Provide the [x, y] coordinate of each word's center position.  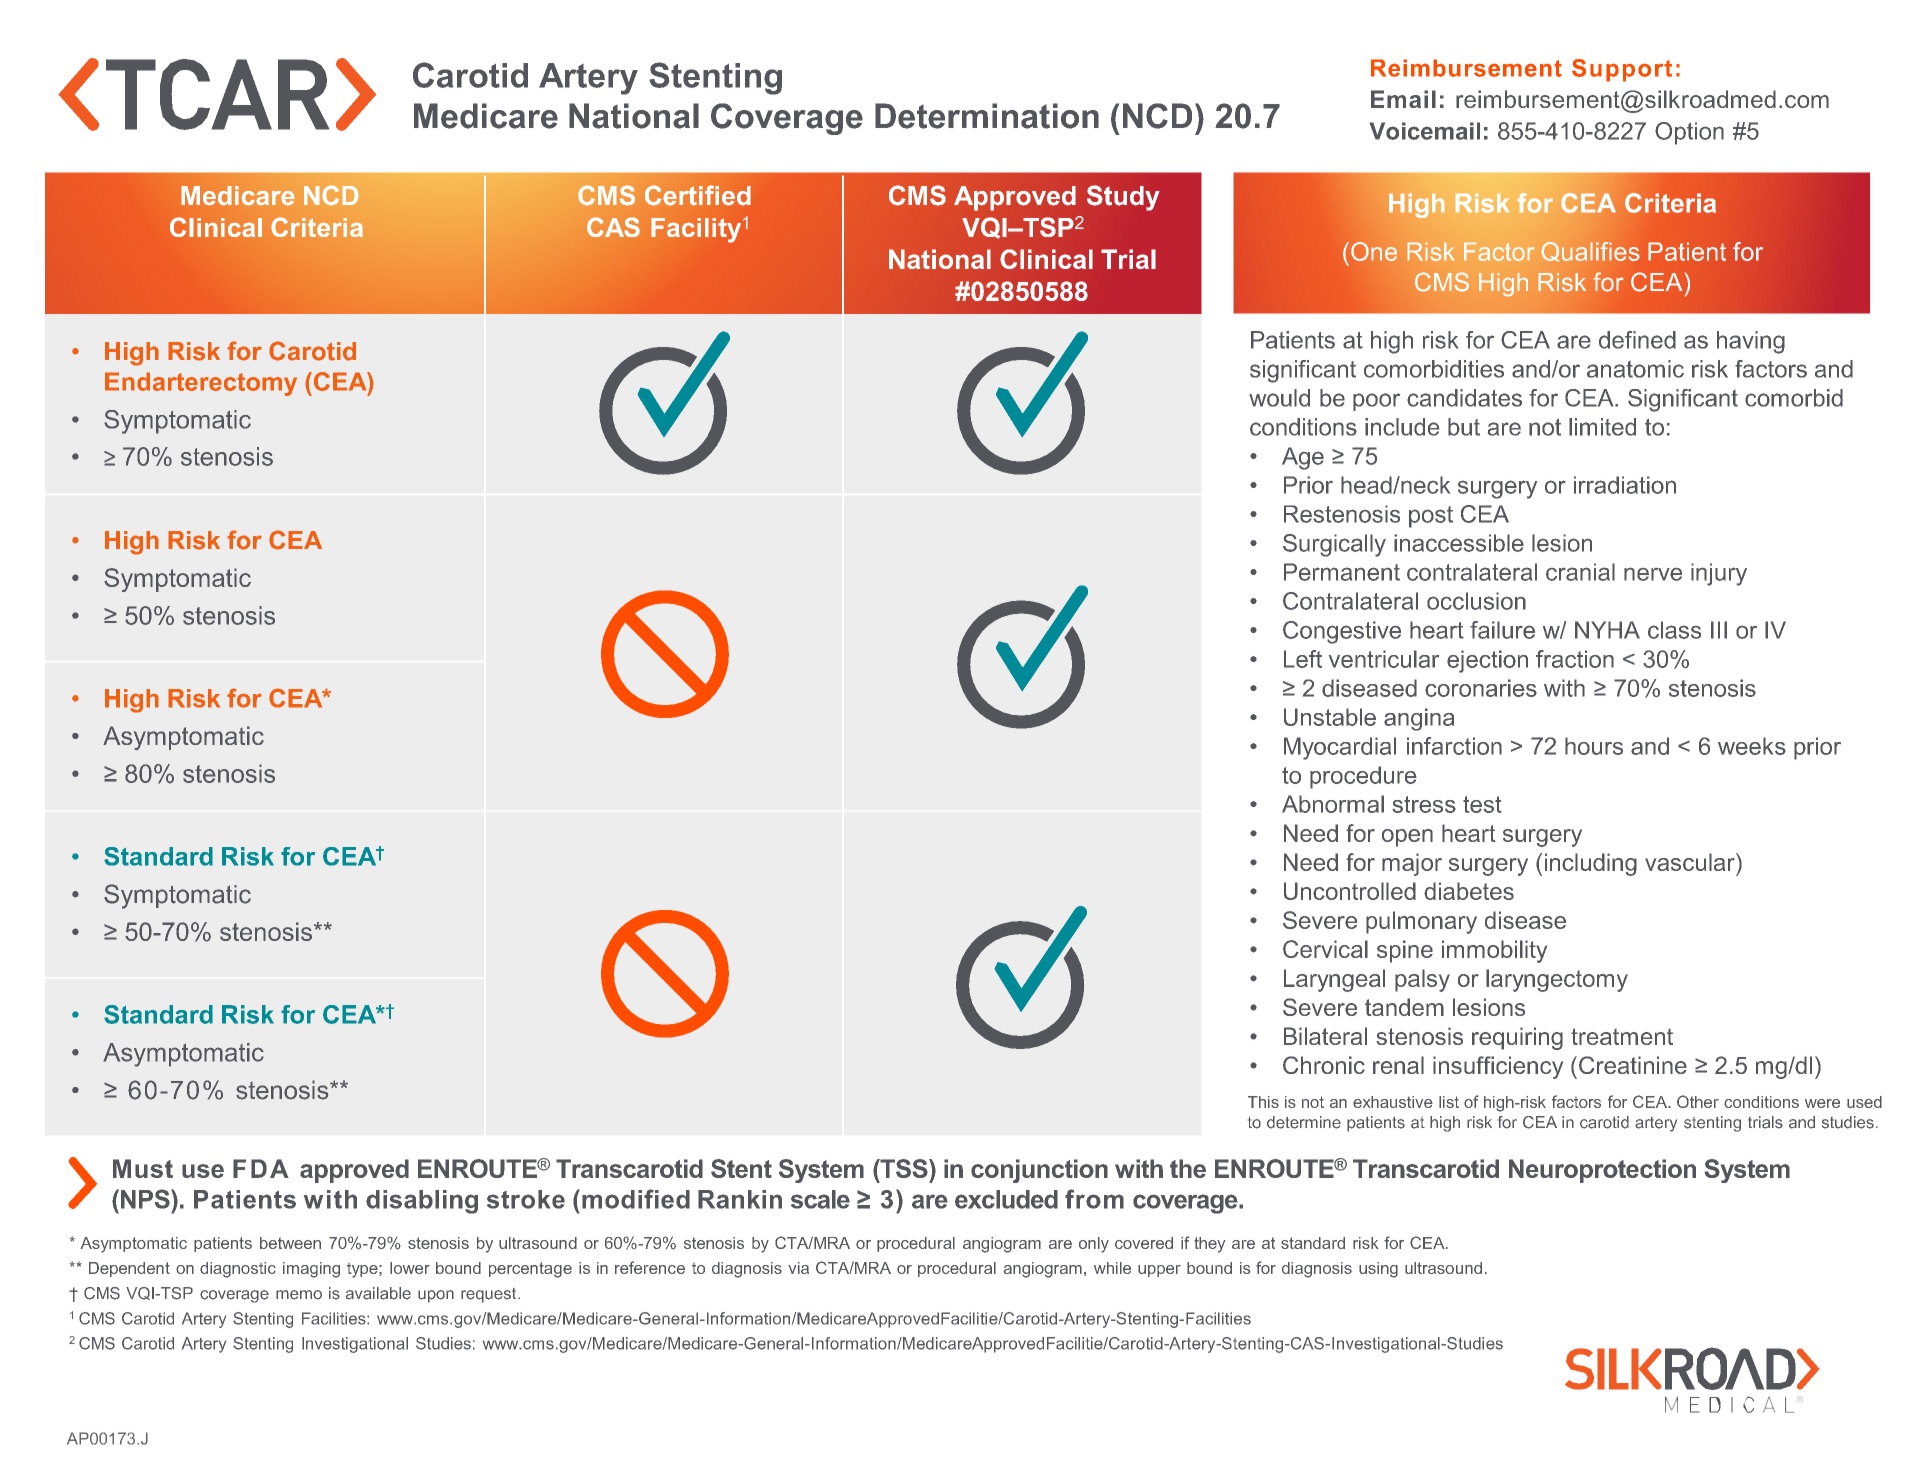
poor [1376, 402]
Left [1303, 659]
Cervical [1325, 949]
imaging [311, 1270]
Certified [698, 195]
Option [1689, 133]
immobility [1494, 951]
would [1279, 398]
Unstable [1330, 717]
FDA [261, 1168]
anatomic [1635, 369]
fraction [1575, 659]
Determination [987, 116]
